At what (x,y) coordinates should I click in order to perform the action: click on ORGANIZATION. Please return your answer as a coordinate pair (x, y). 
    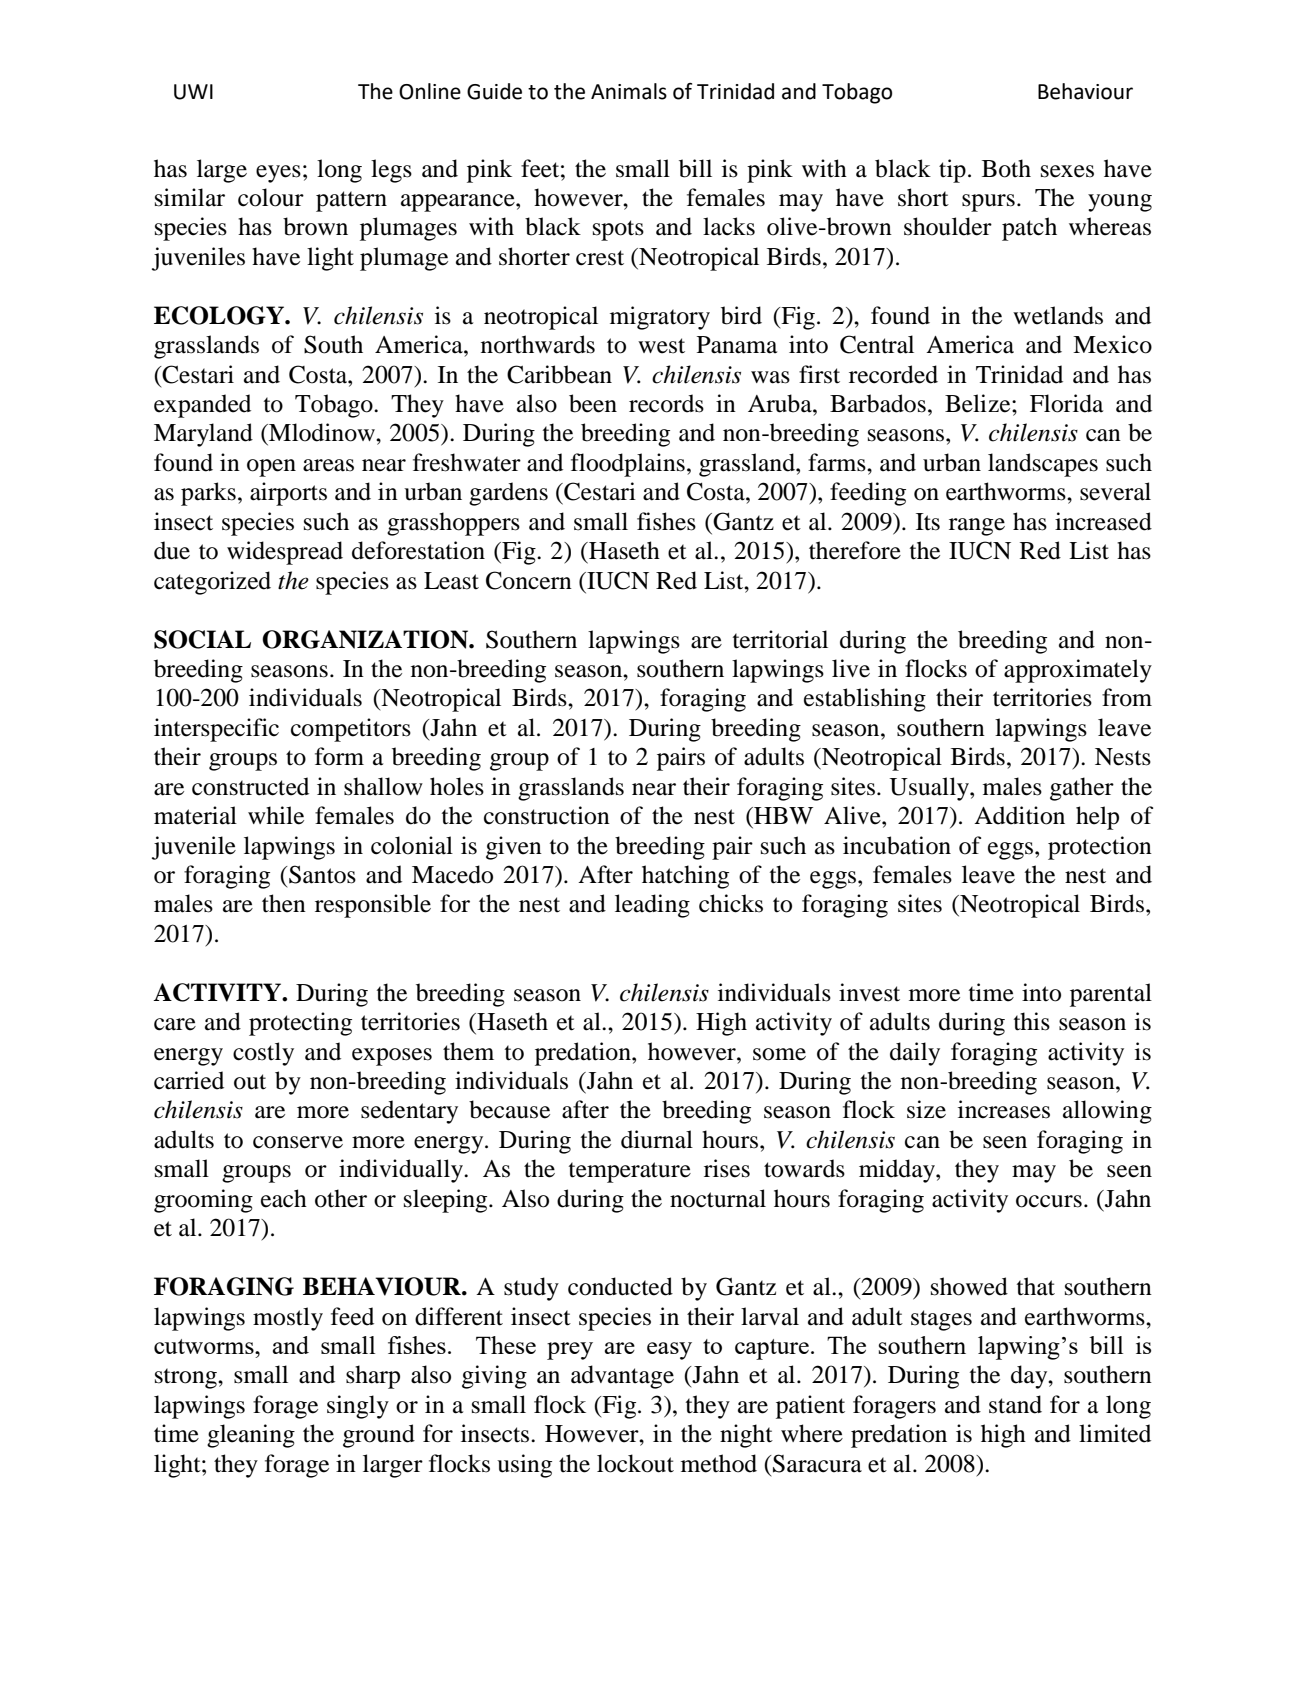
    Looking at the image, I should click on (366, 639).
